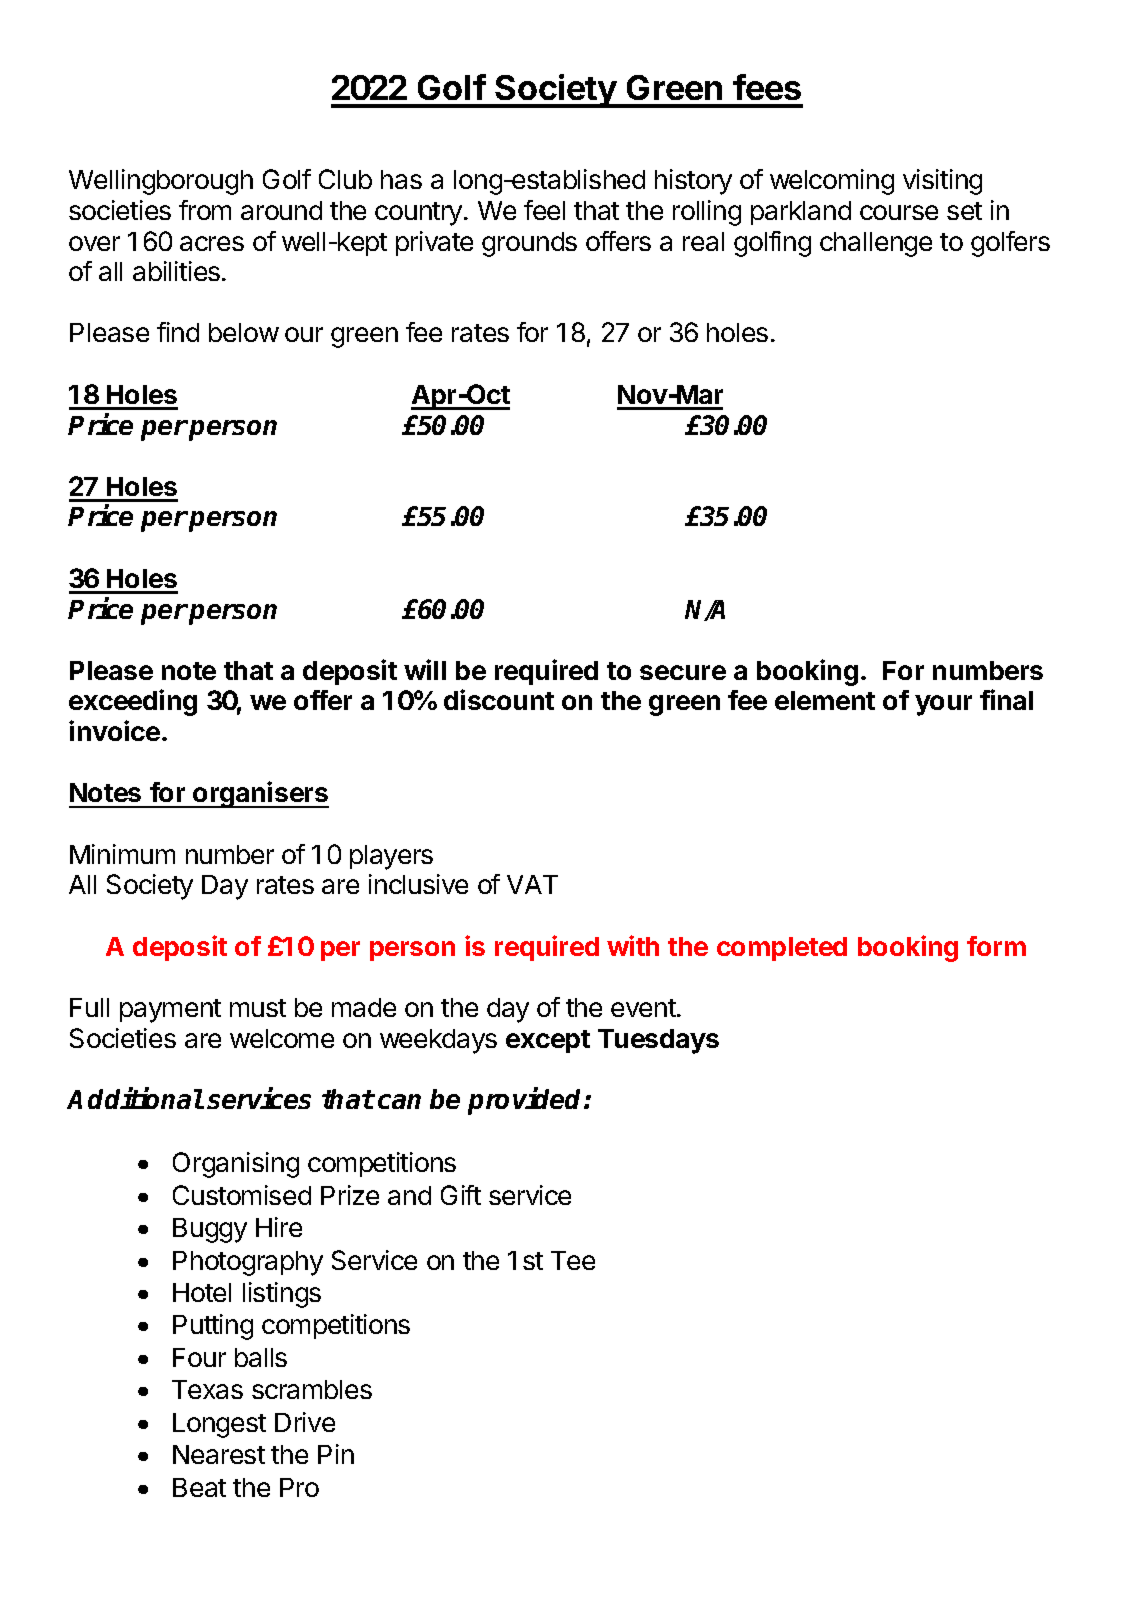 This document has height=1603, width=1133. What do you see at coordinates (499, 699) in the document?
I see `discount` at bounding box center [499, 699].
